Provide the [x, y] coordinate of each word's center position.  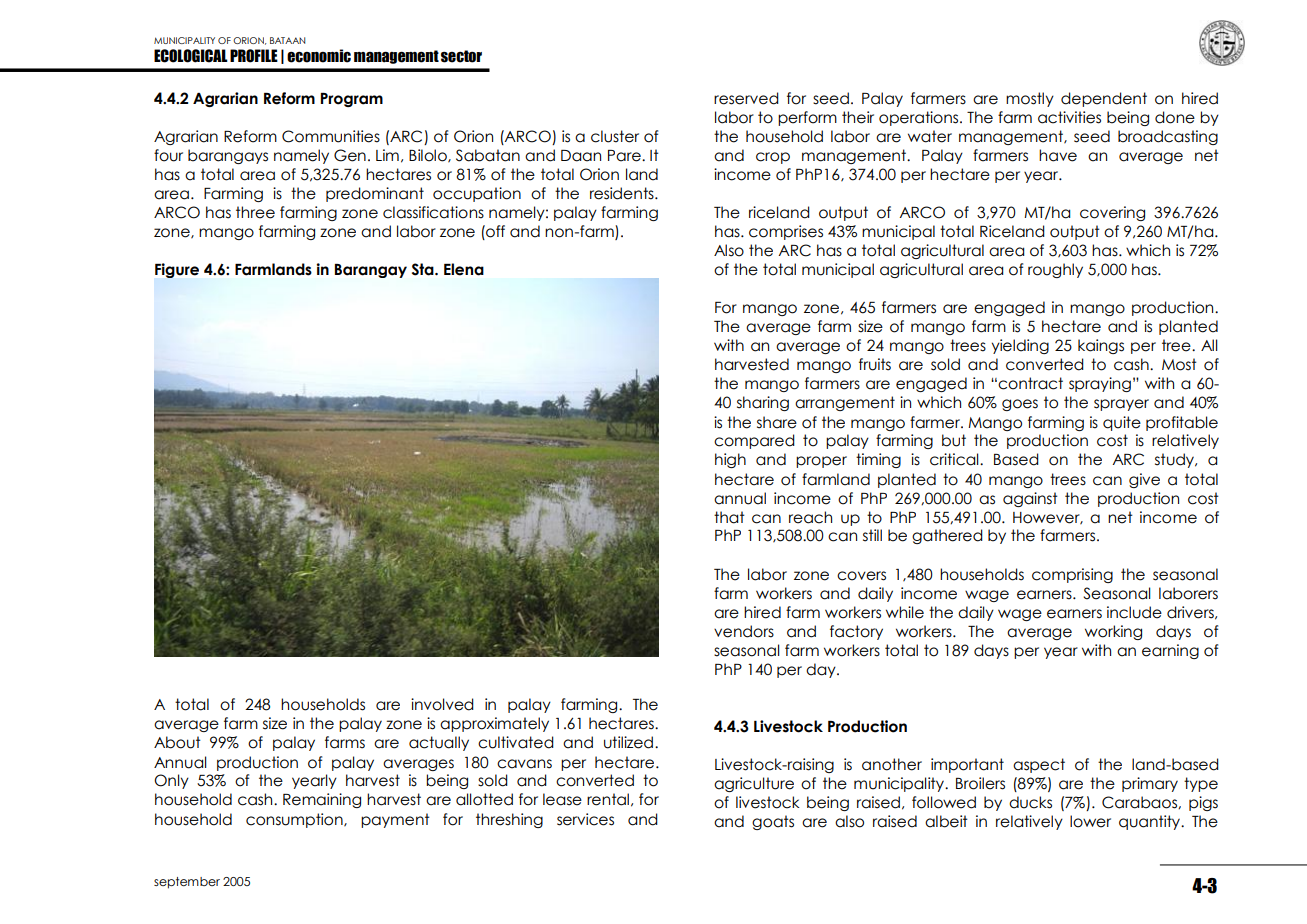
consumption [295, 820]
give [1144, 480]
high [730, 460]
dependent [1104, 99]
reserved [746, 98]
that [729, 517]
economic [319, 56]
